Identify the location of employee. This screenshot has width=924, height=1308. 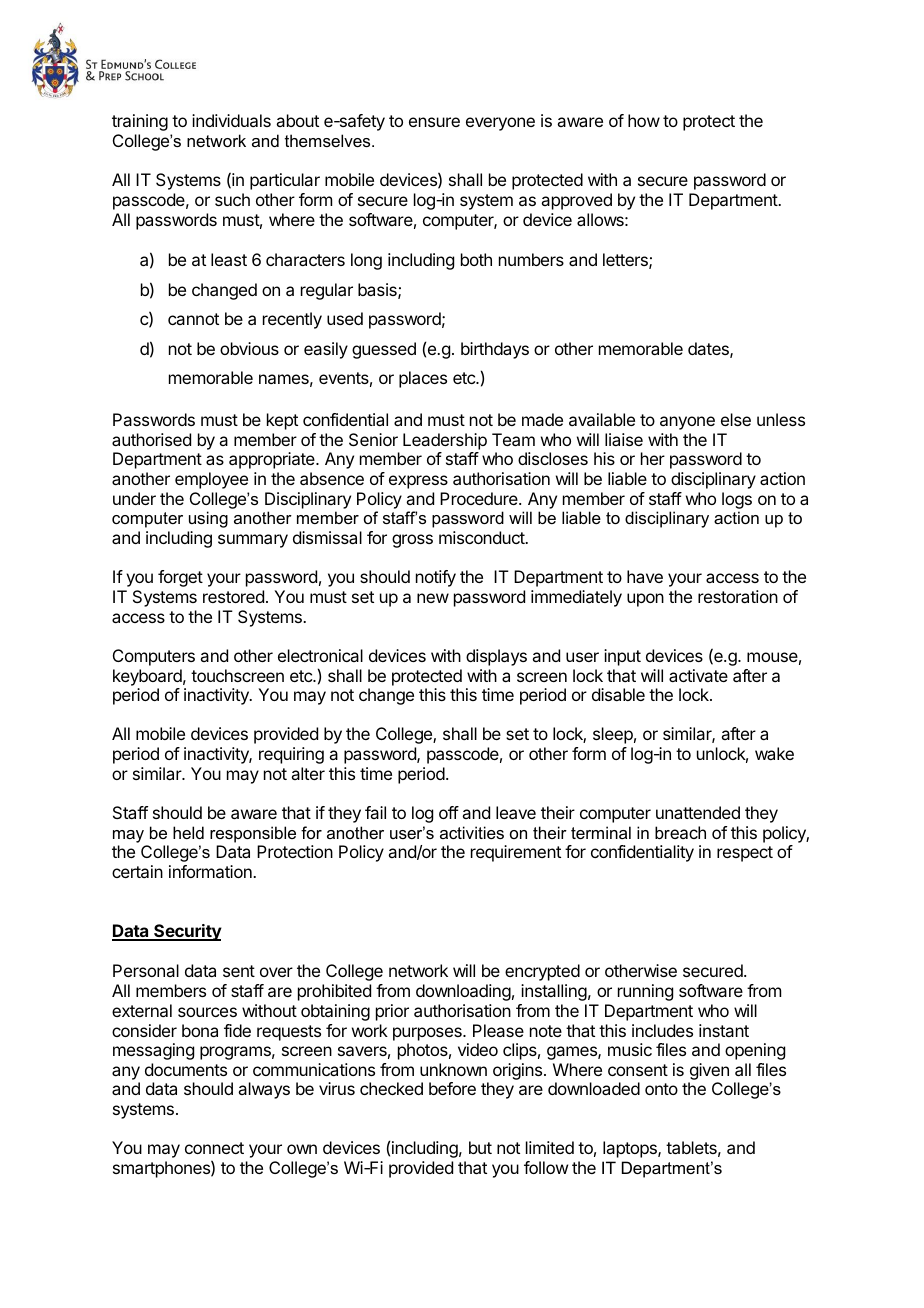
(211, 480).
